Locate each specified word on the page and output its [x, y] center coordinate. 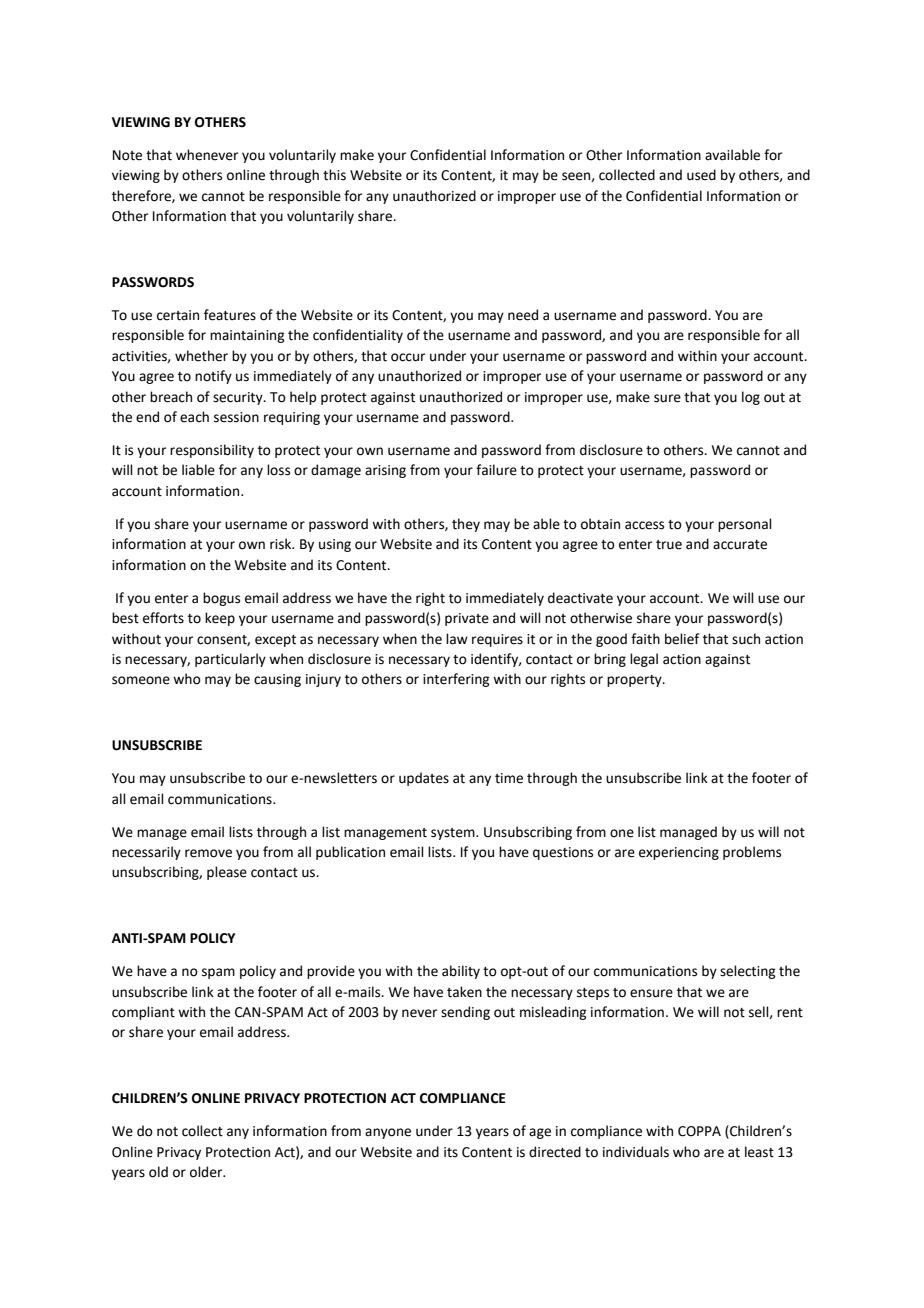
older [207, 1172]
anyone [388, 1133]
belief [682, 639]
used [701, 175]
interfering [456, 680]
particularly [230, 660]
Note [127, 155]
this [334, 175]
